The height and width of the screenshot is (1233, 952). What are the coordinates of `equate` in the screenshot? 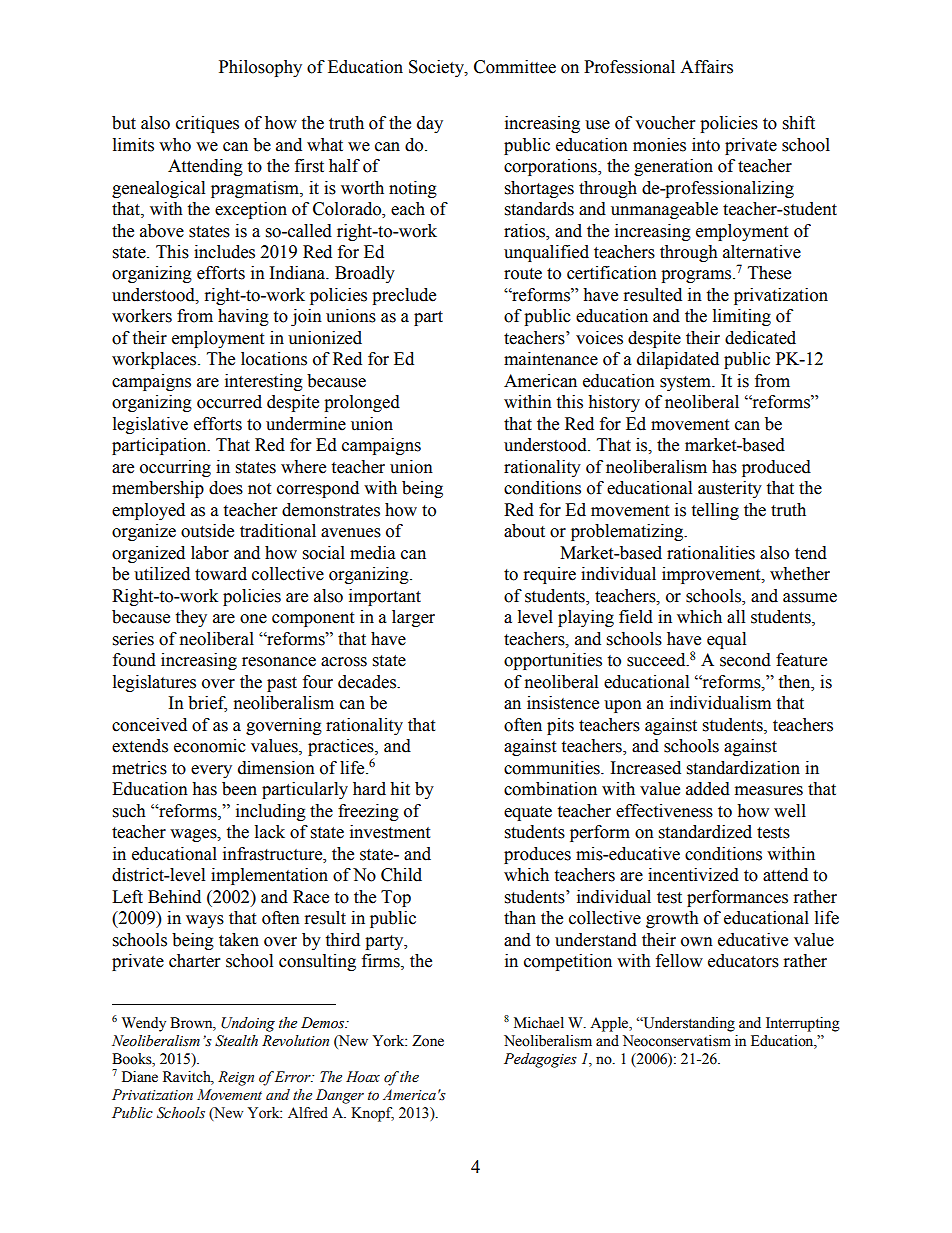 It's located at (528, 813).
